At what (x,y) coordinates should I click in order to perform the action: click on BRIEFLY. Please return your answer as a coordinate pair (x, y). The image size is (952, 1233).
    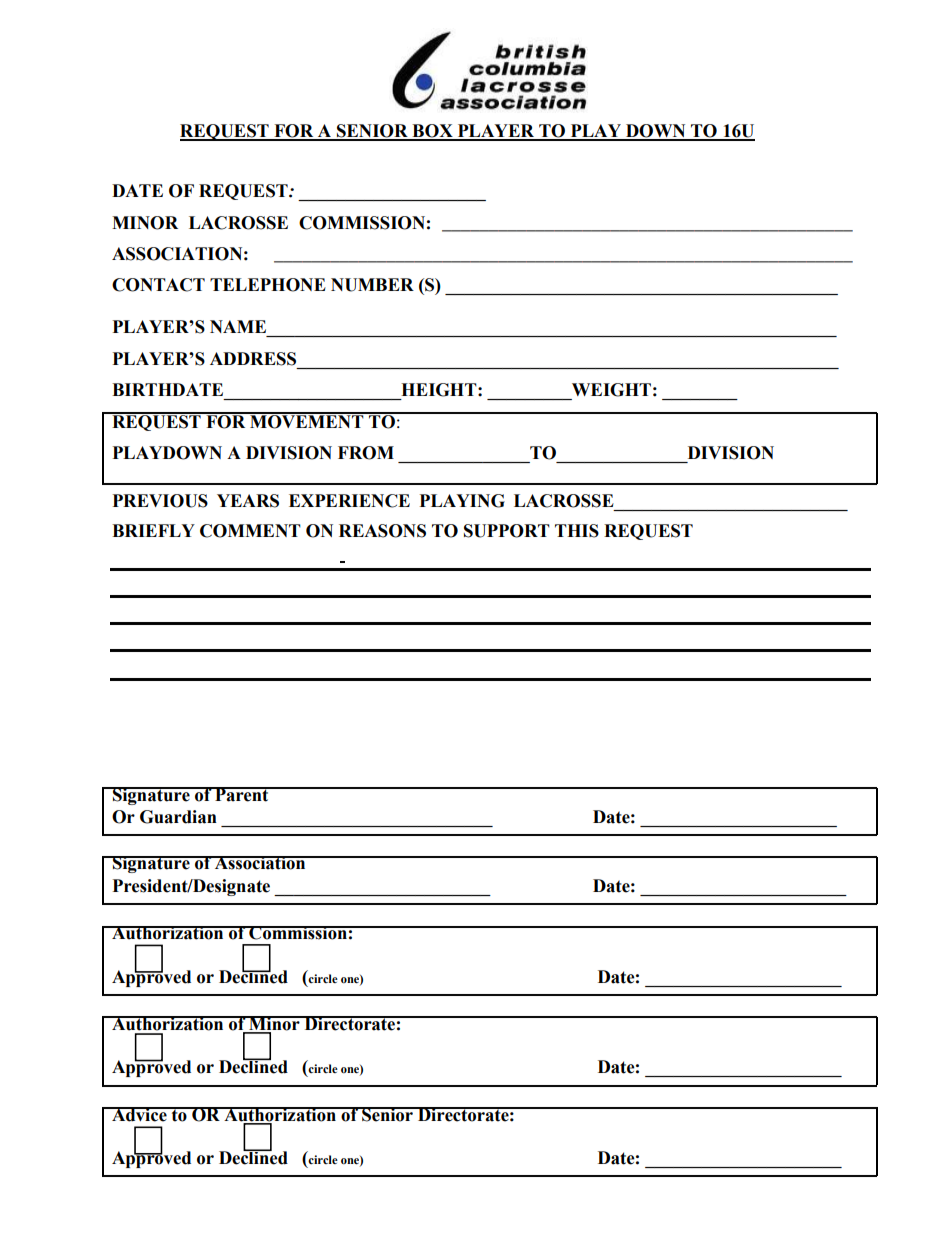
    Looking at the image, I should click on (153, 530).
